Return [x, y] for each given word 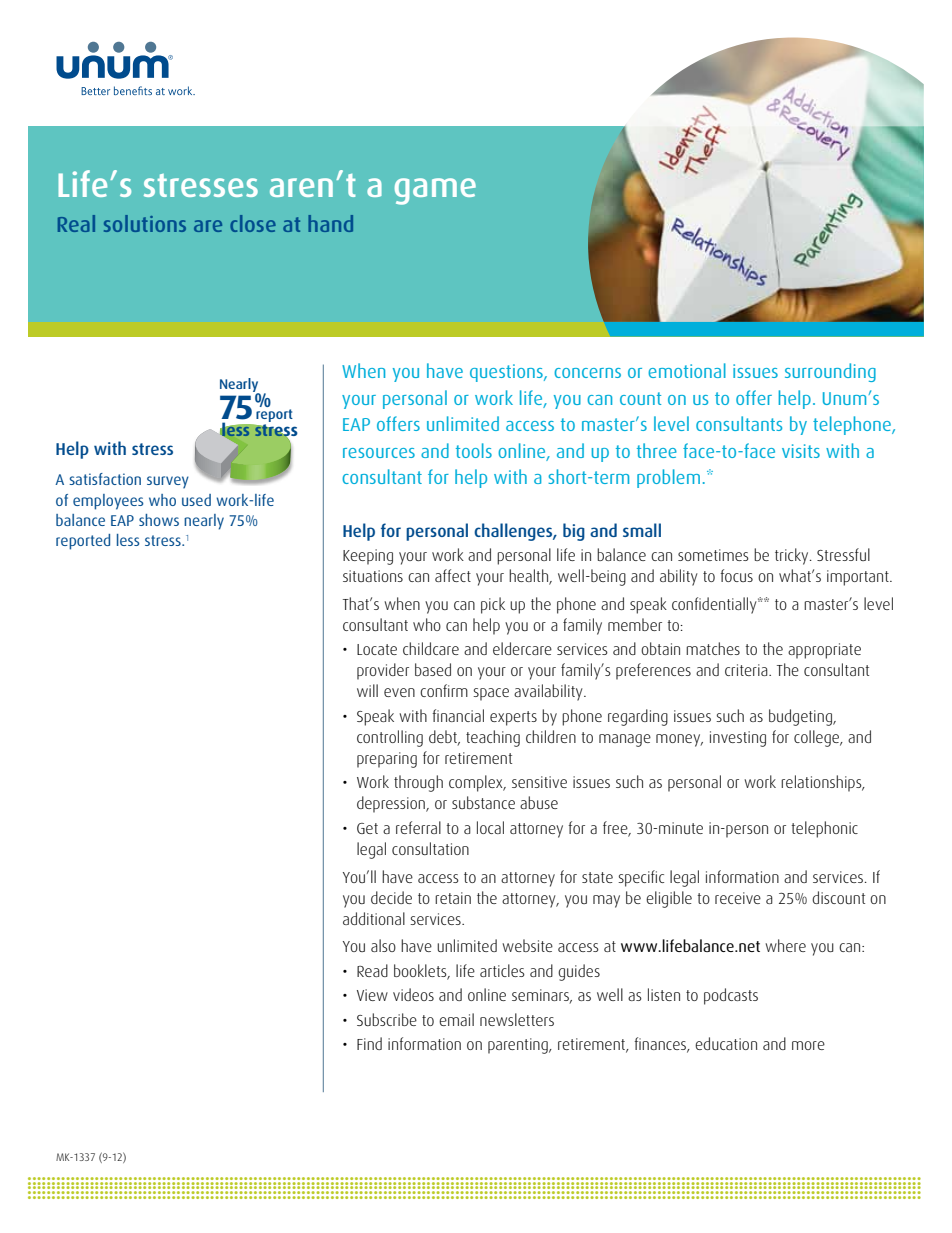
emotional [687, 370]
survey [168, 482]
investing [738, 739]
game [435, 191]
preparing [387, 760]
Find [369, 1043]
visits [801, 451]
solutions [145, 223]
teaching [493, 738]
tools [474, 450]
